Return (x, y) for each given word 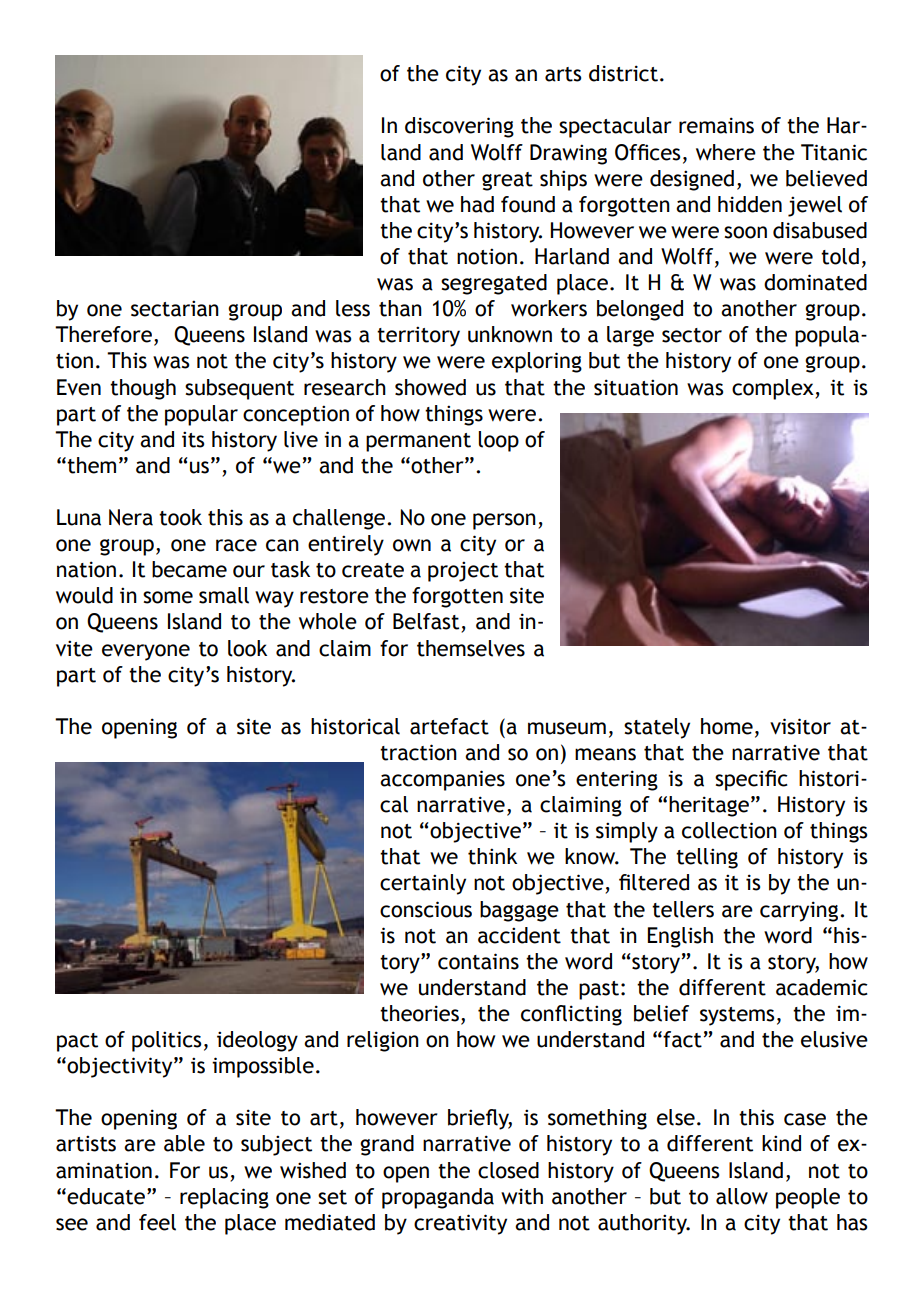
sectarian (175, 308)
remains (716, 125)
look (247, 648)
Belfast (427, 622)
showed (430, 387)
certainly (423, 884)
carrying (800, 911)
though (143, 389)
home (727, 726)
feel (157, 1222)
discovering (459, 127)
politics (166, 1041)
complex (774, 389)
